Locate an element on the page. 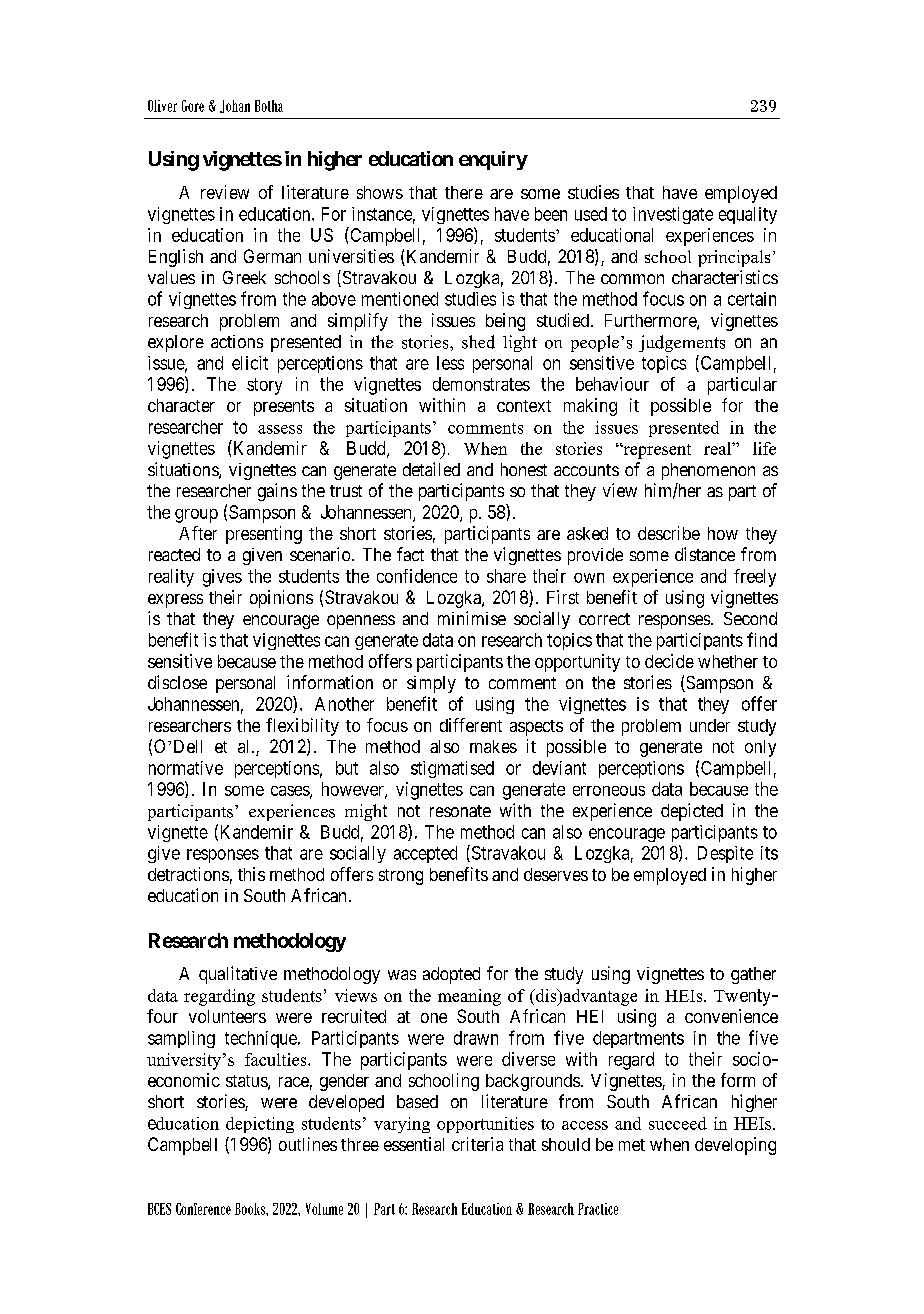 The height and width of the image is (1314, 924). decide is located at coordinates (669, 661).
